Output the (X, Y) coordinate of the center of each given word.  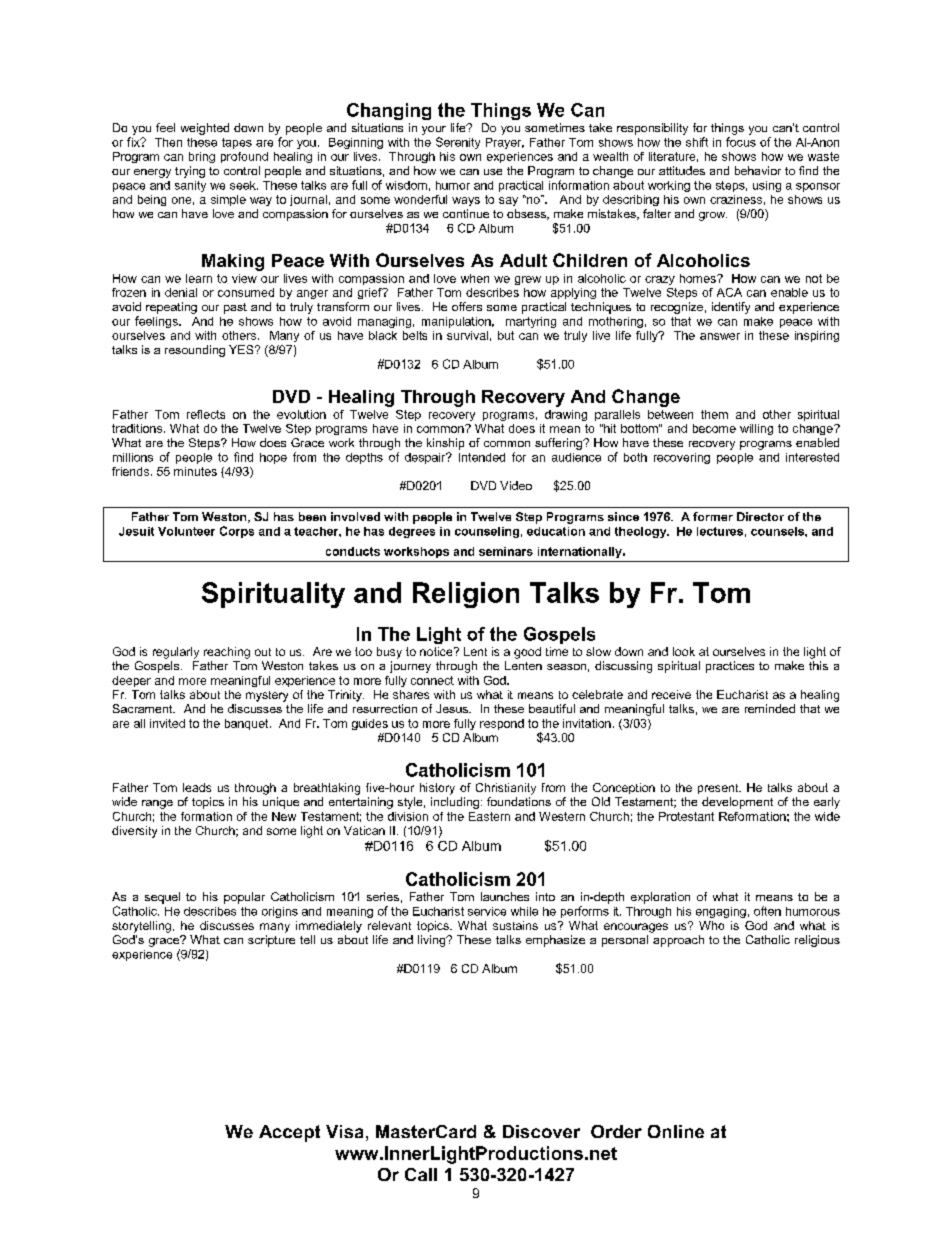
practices (730, 667)
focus (741, 142)
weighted (205, 129)
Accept (289, 1133)
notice (437, 651)
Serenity (458, 143)
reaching (227, 653)
